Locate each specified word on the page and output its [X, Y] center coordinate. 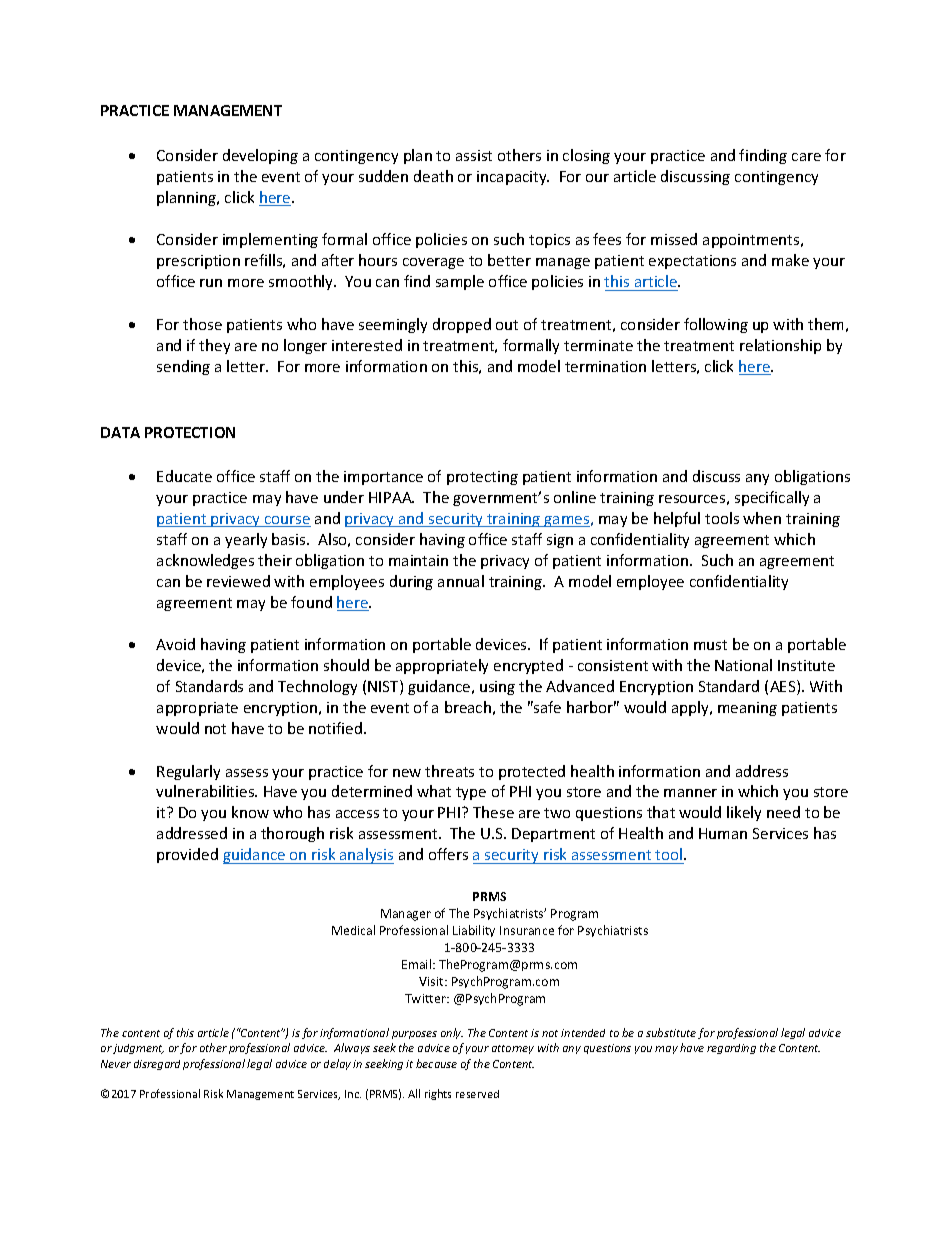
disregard [157, 1065]
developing [260, 156]
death [433, 176]
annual [461, 581]
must [710, 645]
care [806, 157]
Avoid [175, 644]
